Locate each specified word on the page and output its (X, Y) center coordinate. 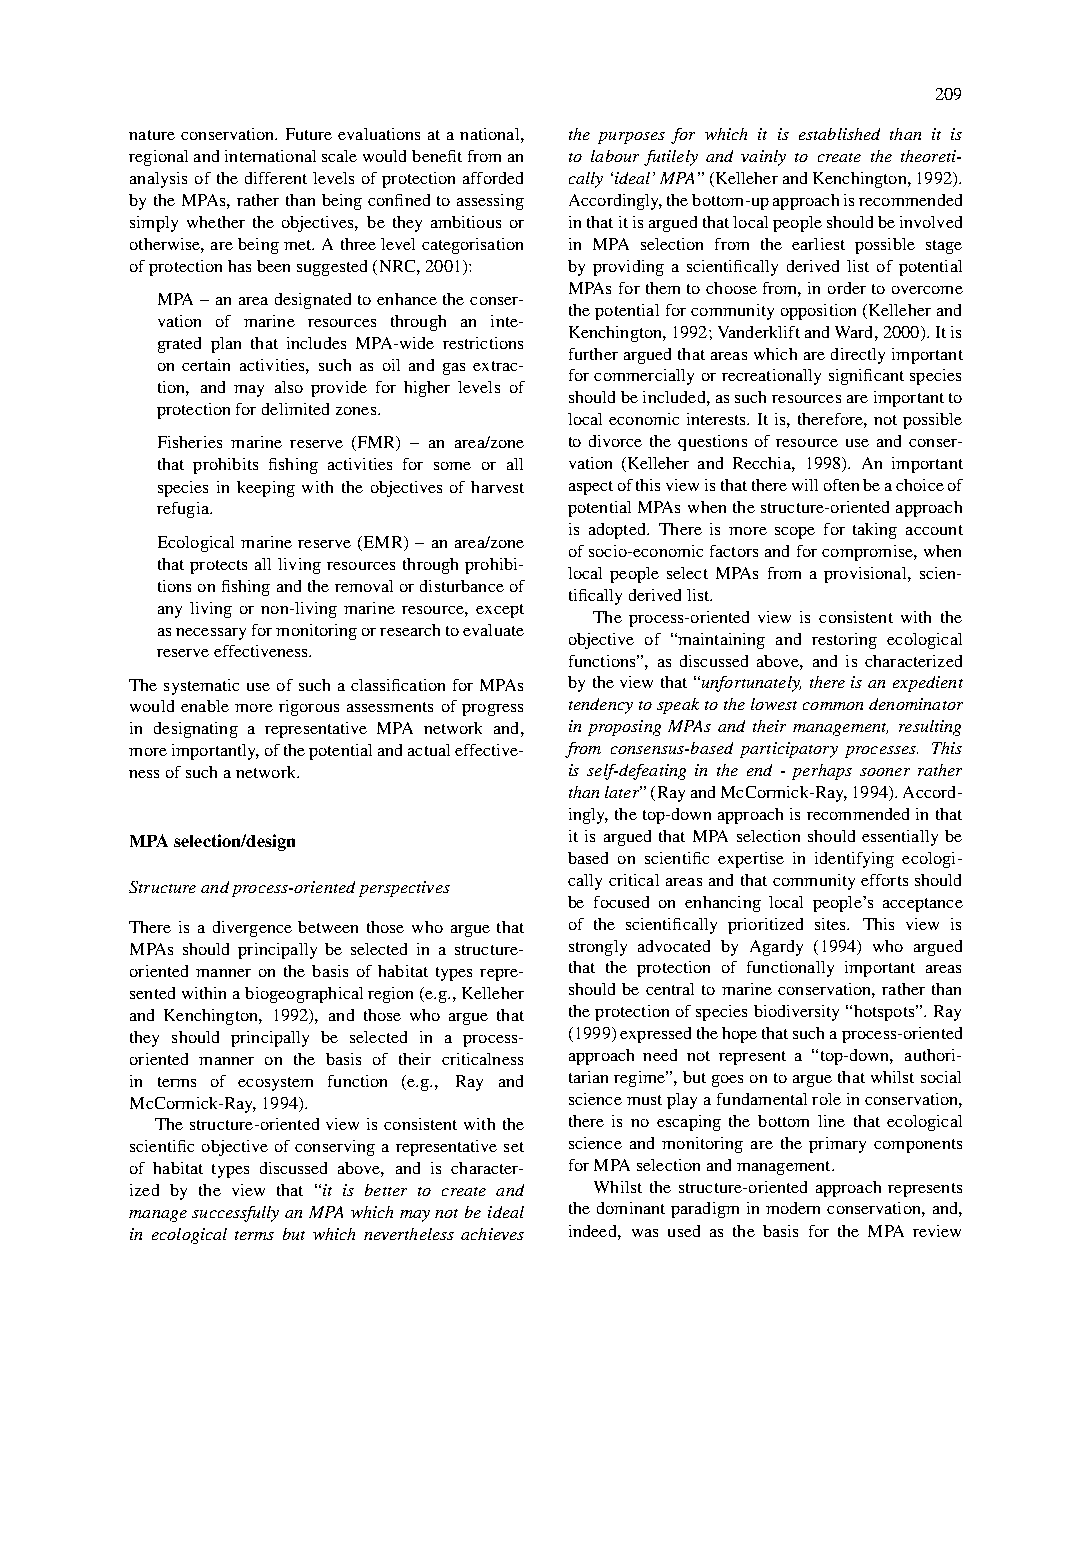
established (839, 134)
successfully (235, 1214)
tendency (601, 706)
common (833, 706)
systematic (201, 687)
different (276, 178)
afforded (493, 178)
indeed (594, 1231)
